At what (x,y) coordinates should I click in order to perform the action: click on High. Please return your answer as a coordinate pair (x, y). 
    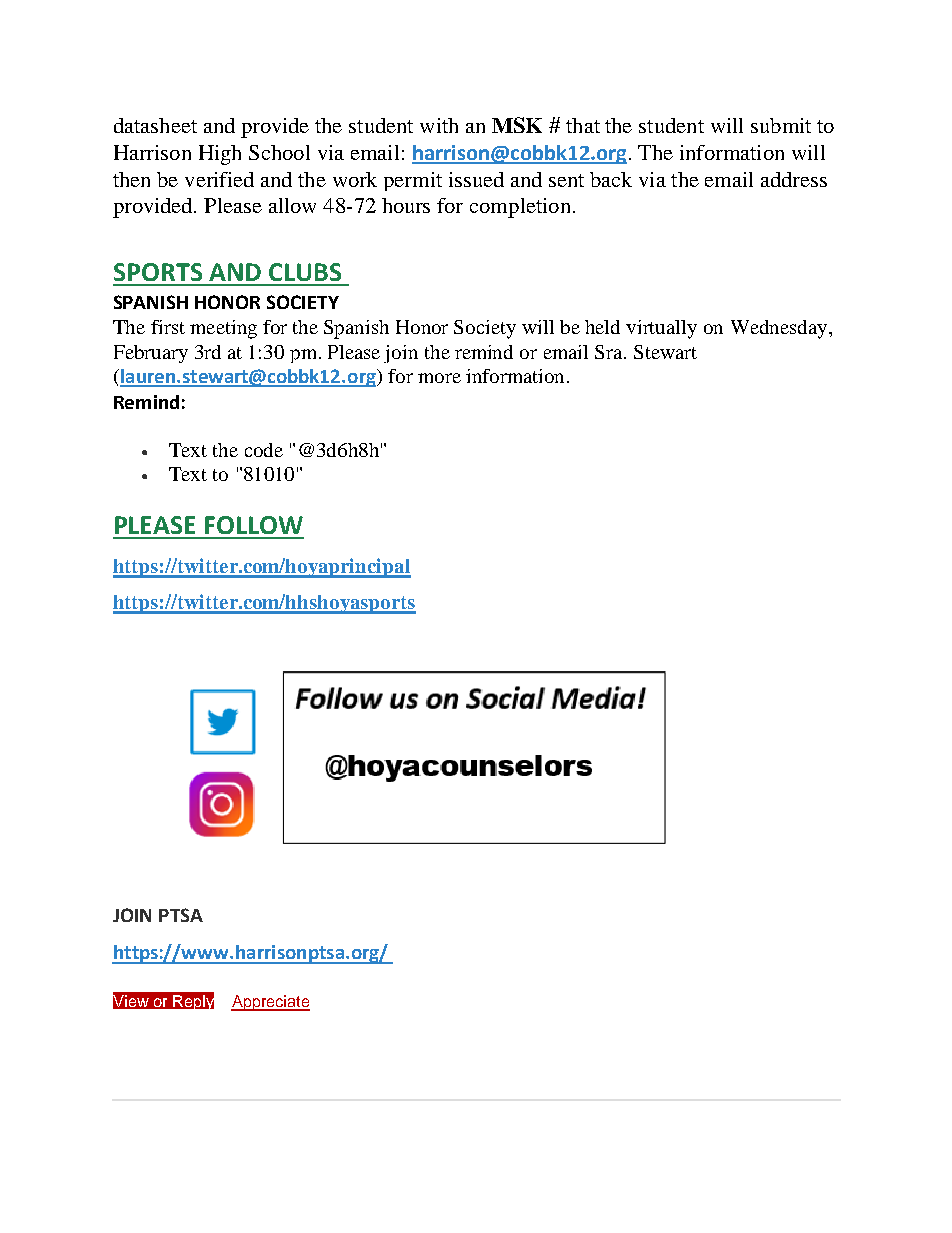
    Looking at the image, I should click on (220, 155).
